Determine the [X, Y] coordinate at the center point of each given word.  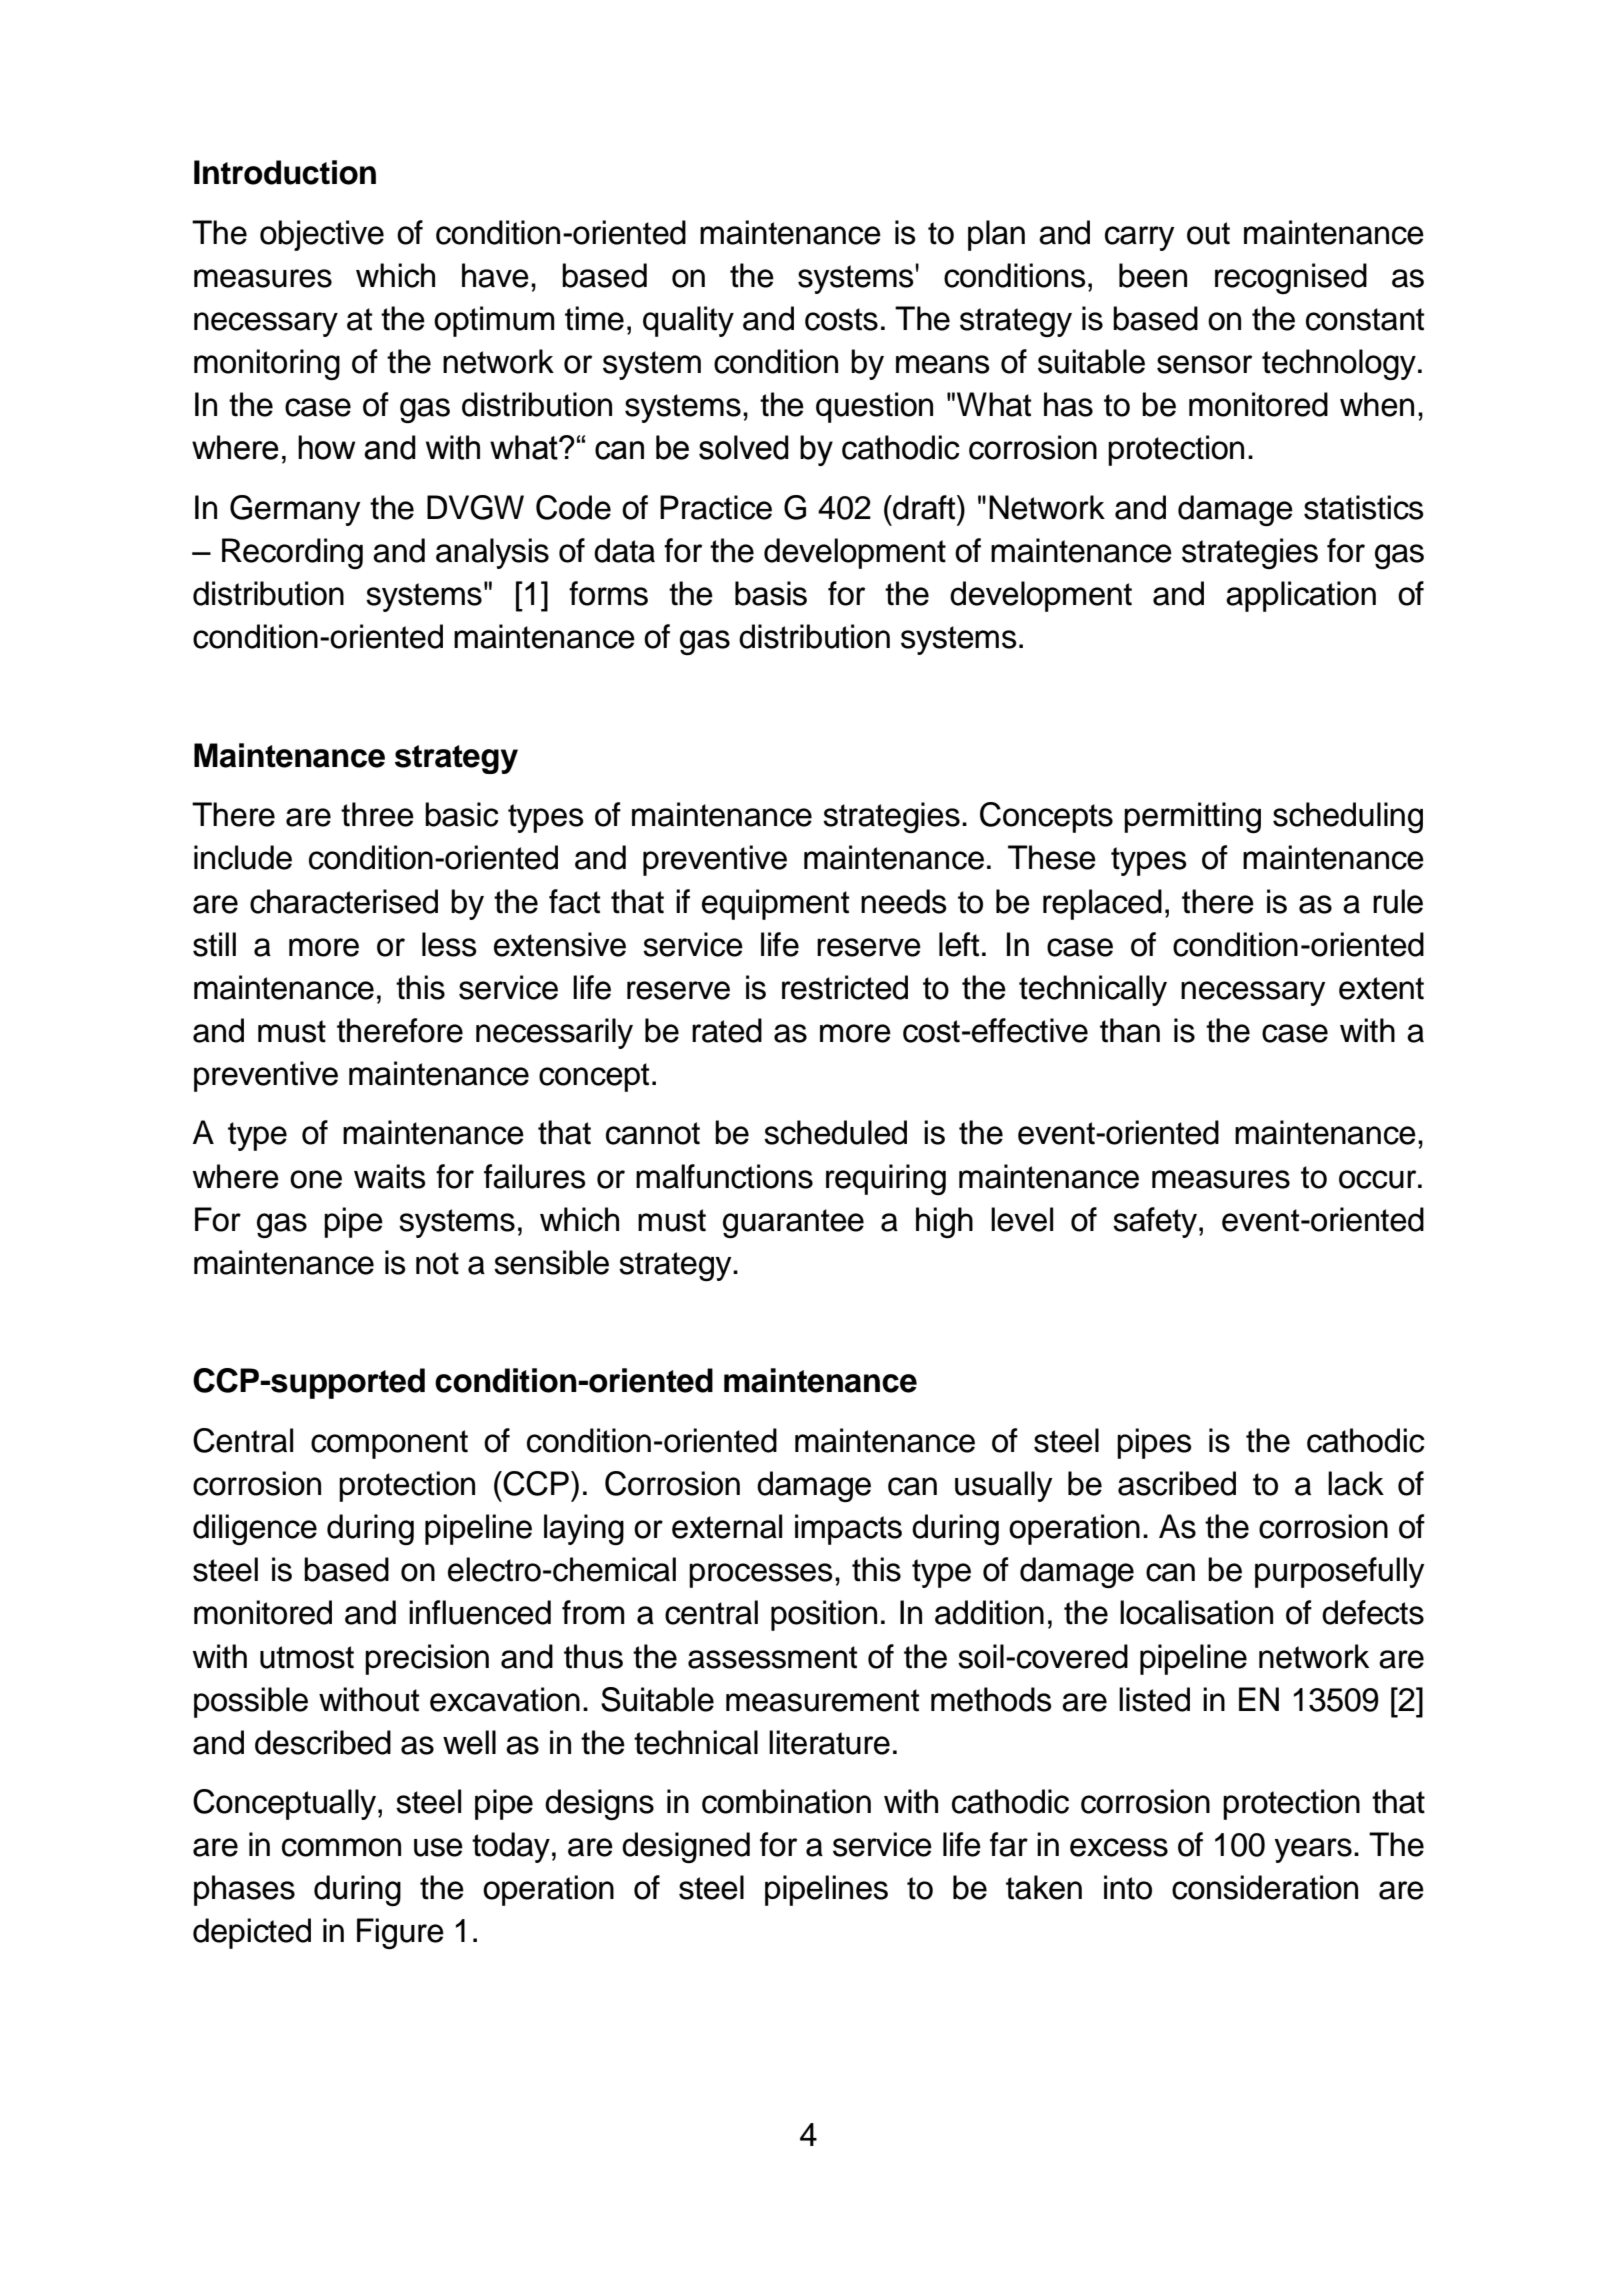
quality [688, 321]
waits [390, 1176]
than [1130, 1030]
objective [322, 235]
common [341, 1847]
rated [727, 1030]
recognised [1291, 278]
